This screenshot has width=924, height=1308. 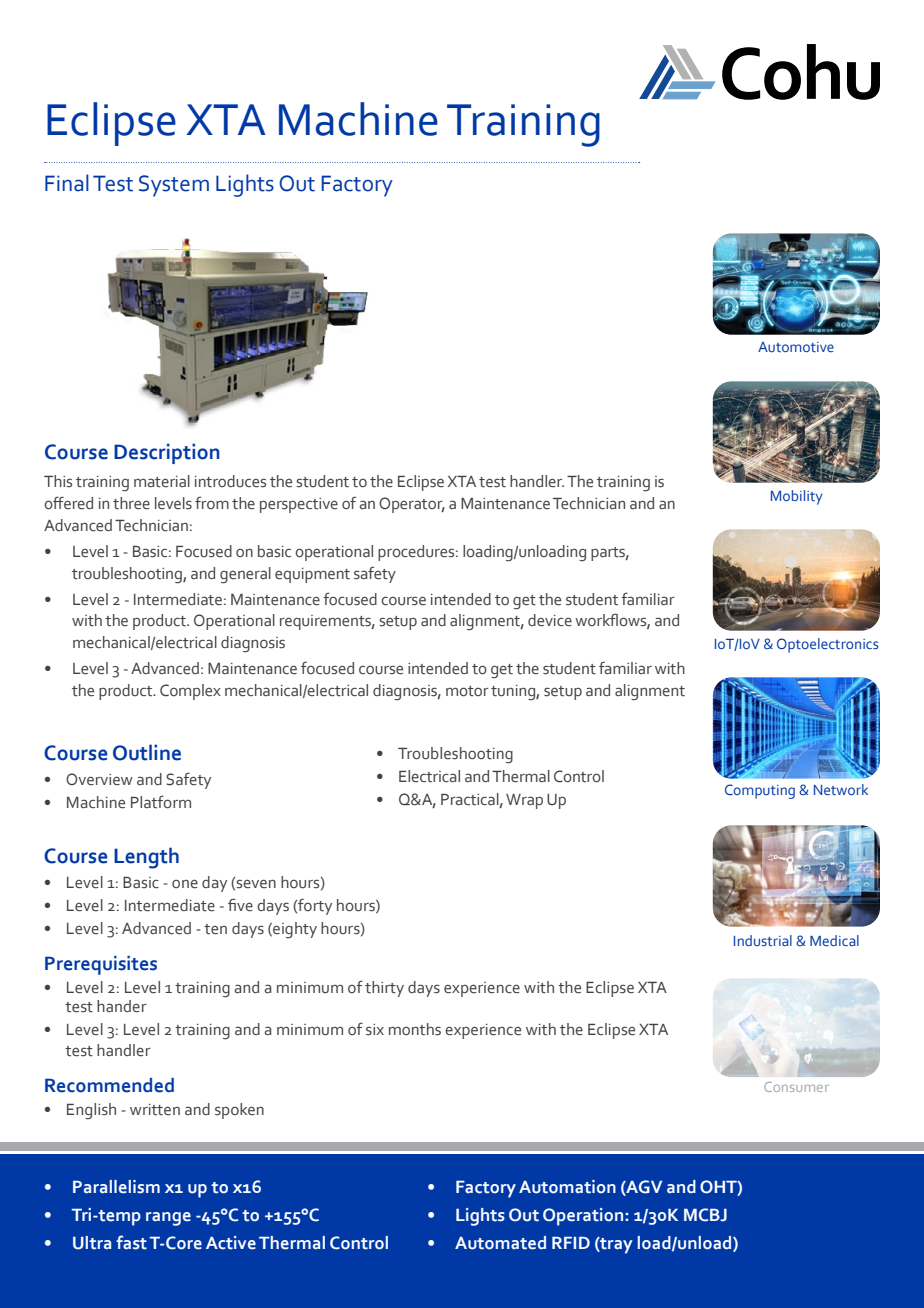 What do you see at coordinates (467, 691) in the screenshot?
I see `motor` at bounding box center [467, 691].
